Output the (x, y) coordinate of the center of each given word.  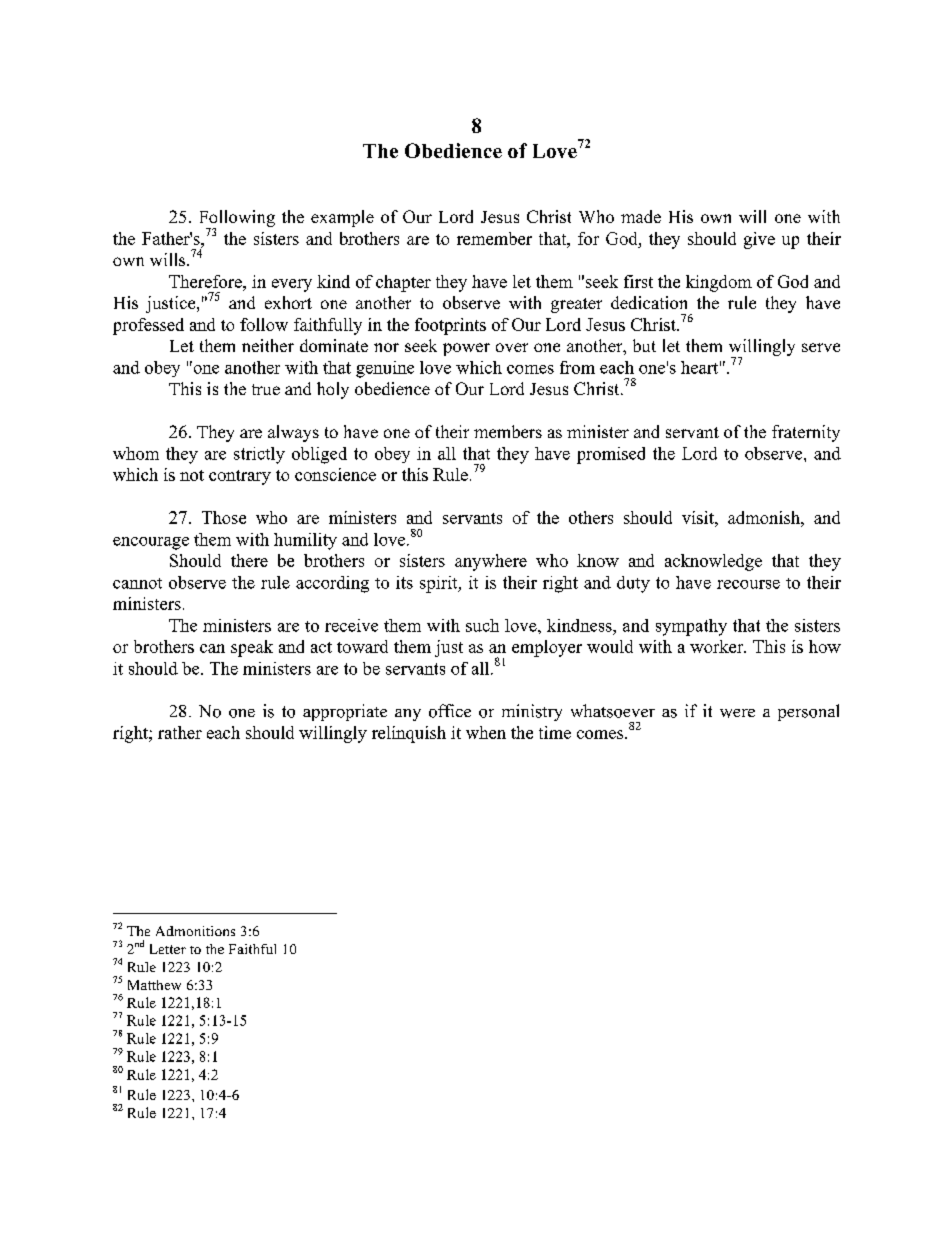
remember (494, 238)
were (737, 713)
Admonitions (195, 931)
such (482, 625)
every (292, 285)
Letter (168, 949)
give (759, 240)
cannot (137, 583)
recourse (748, 584)
